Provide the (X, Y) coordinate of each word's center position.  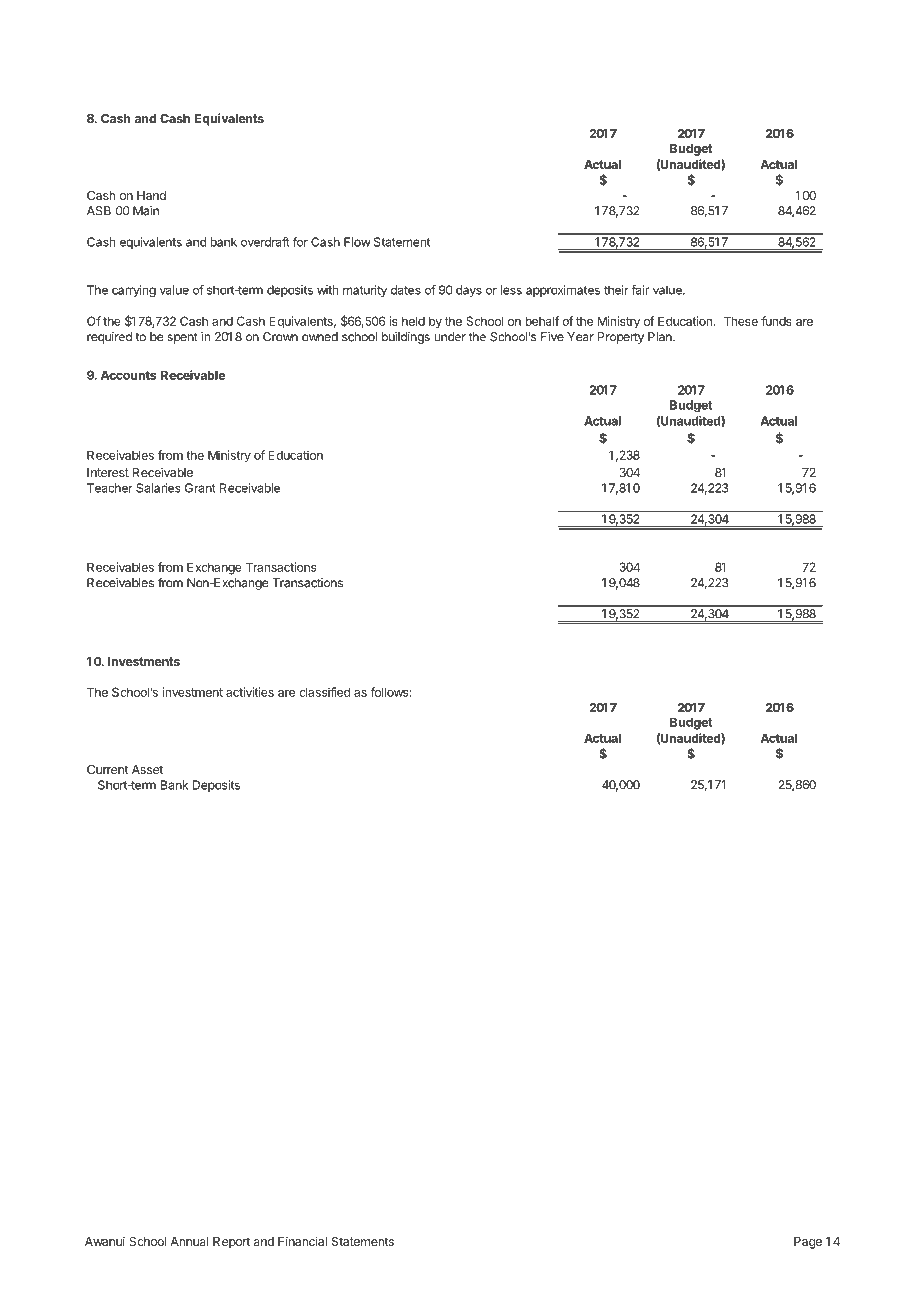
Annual (189, 1241)
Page (808, 1243)
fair (640, 290)
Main (146, 211)
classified (324, 692)
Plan (661, 337)
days (469, 291)
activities (250, 692)
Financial (302, 1241)
